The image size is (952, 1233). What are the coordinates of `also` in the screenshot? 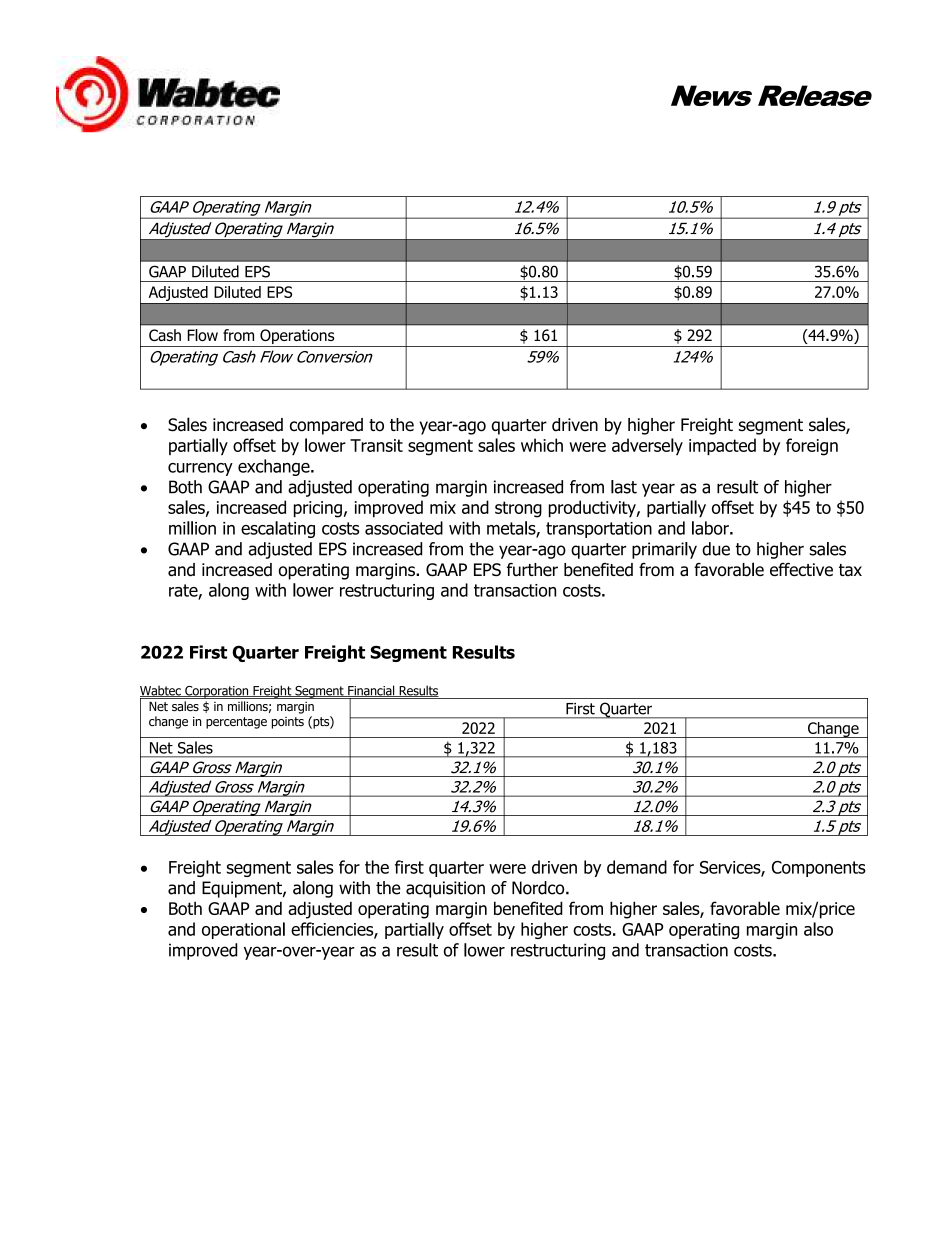 It's located at (818, 929).
